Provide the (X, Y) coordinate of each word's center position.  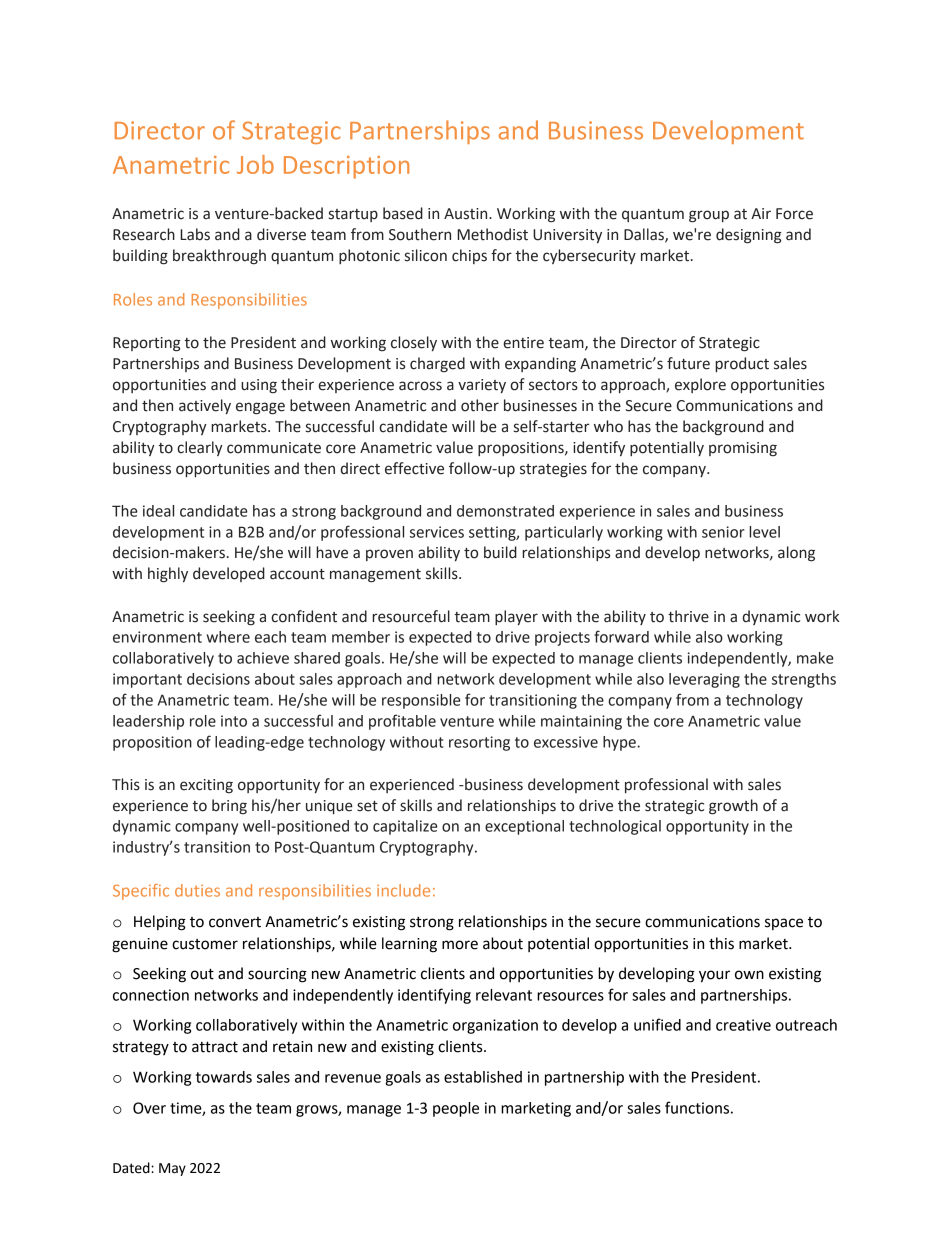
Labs (195, 234)
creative (743, 1025)
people (456, 1109)
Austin (467, 214)
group (709, 216)
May (172, 1169)
